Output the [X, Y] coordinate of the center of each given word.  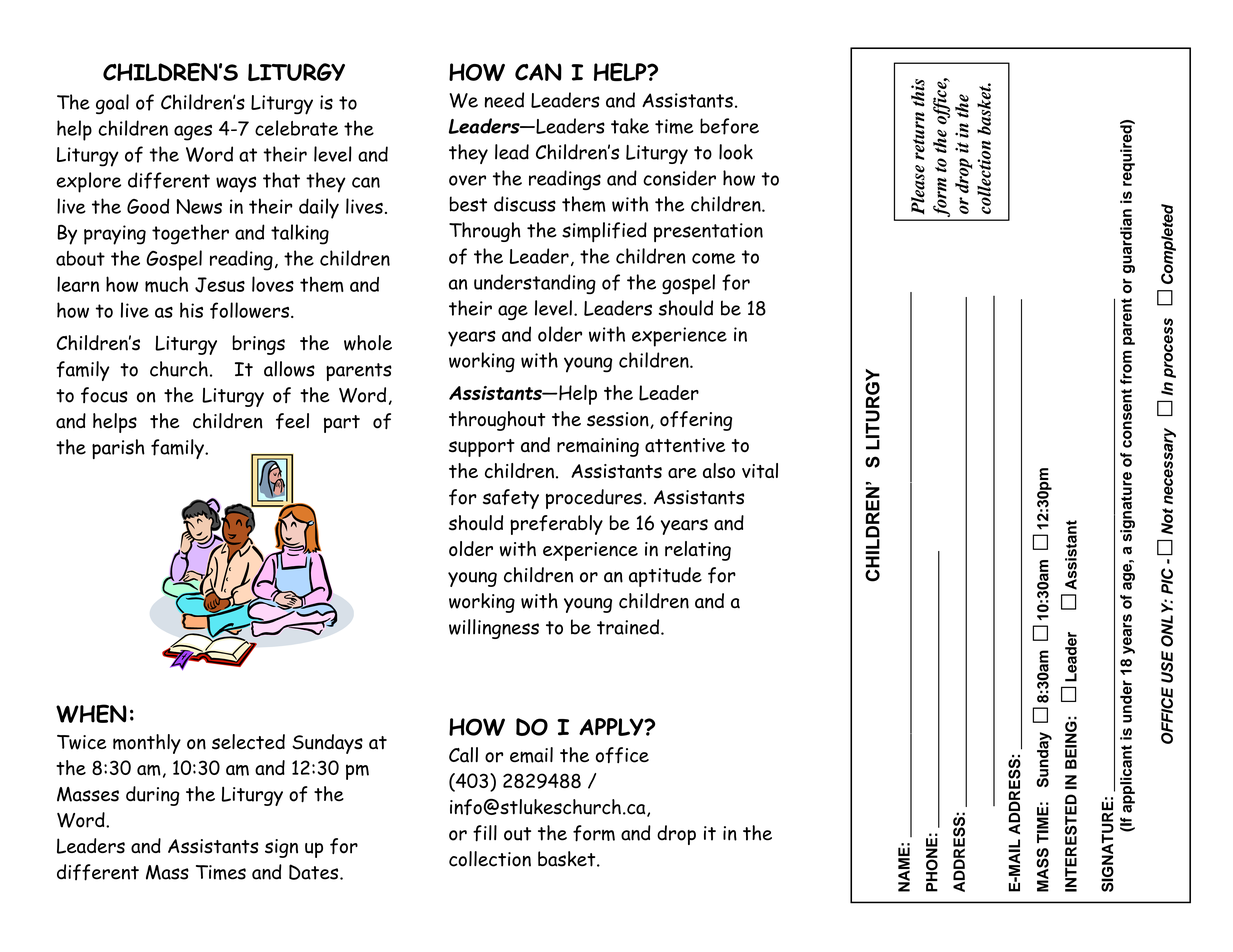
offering [696, 421]
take [630, 126]
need [504, 100]
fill [485, 833]
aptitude [665, 577]
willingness [494, 629]
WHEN [91, 713]
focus [104, 395]
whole [368, 343]
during [152, 796]
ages [193, 132]
